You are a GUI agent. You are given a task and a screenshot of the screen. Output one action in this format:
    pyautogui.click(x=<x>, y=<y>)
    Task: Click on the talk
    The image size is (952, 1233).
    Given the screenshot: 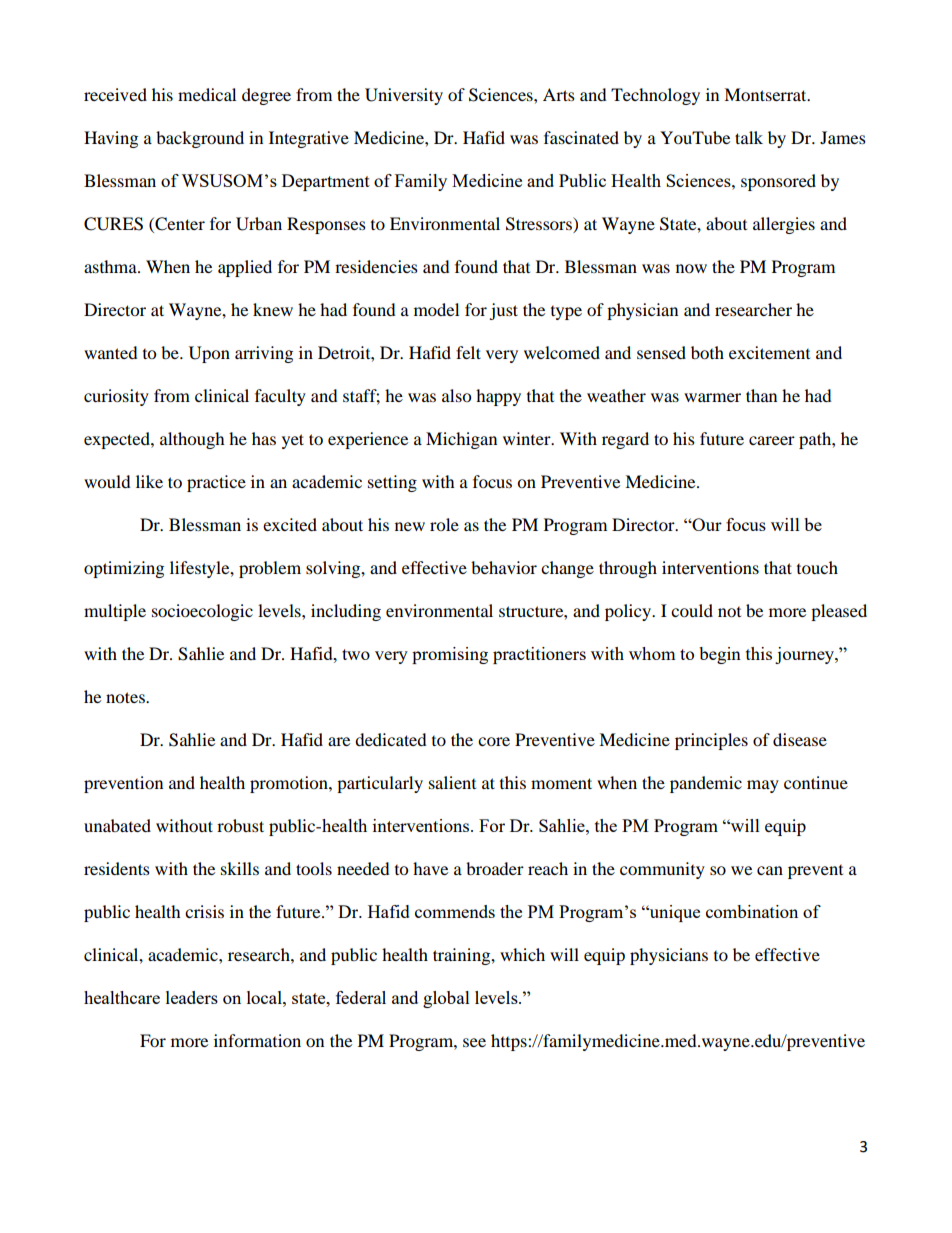 What is the action you would take?
    pyautogui.click(x=749, y=137)
